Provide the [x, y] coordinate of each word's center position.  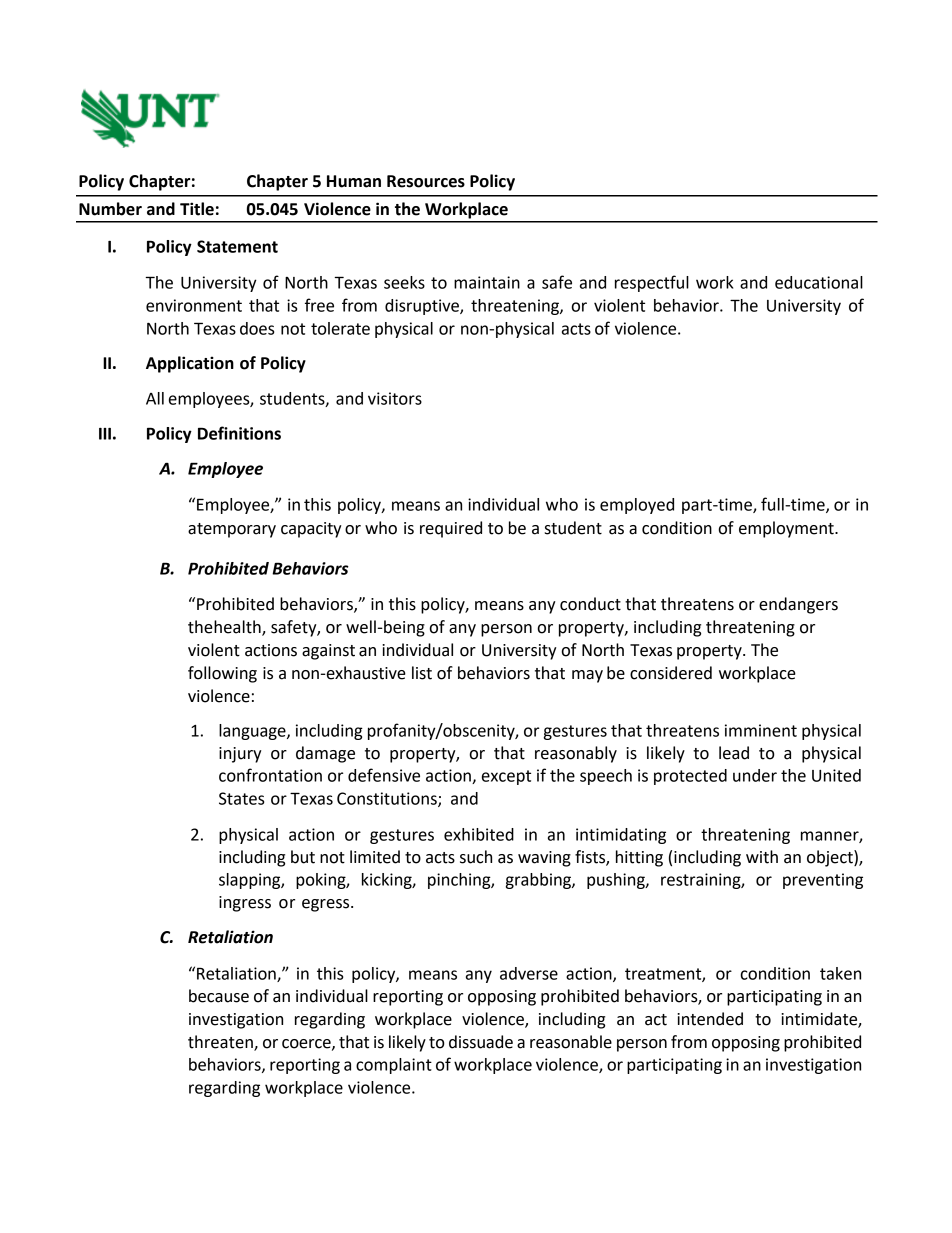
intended [710, 1019]
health [238, 627]
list [422, 673]
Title [197, 209]
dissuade [481, 1042]
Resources [426, 181]
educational [819, 282]
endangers [798, 605]
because [219, 996]
